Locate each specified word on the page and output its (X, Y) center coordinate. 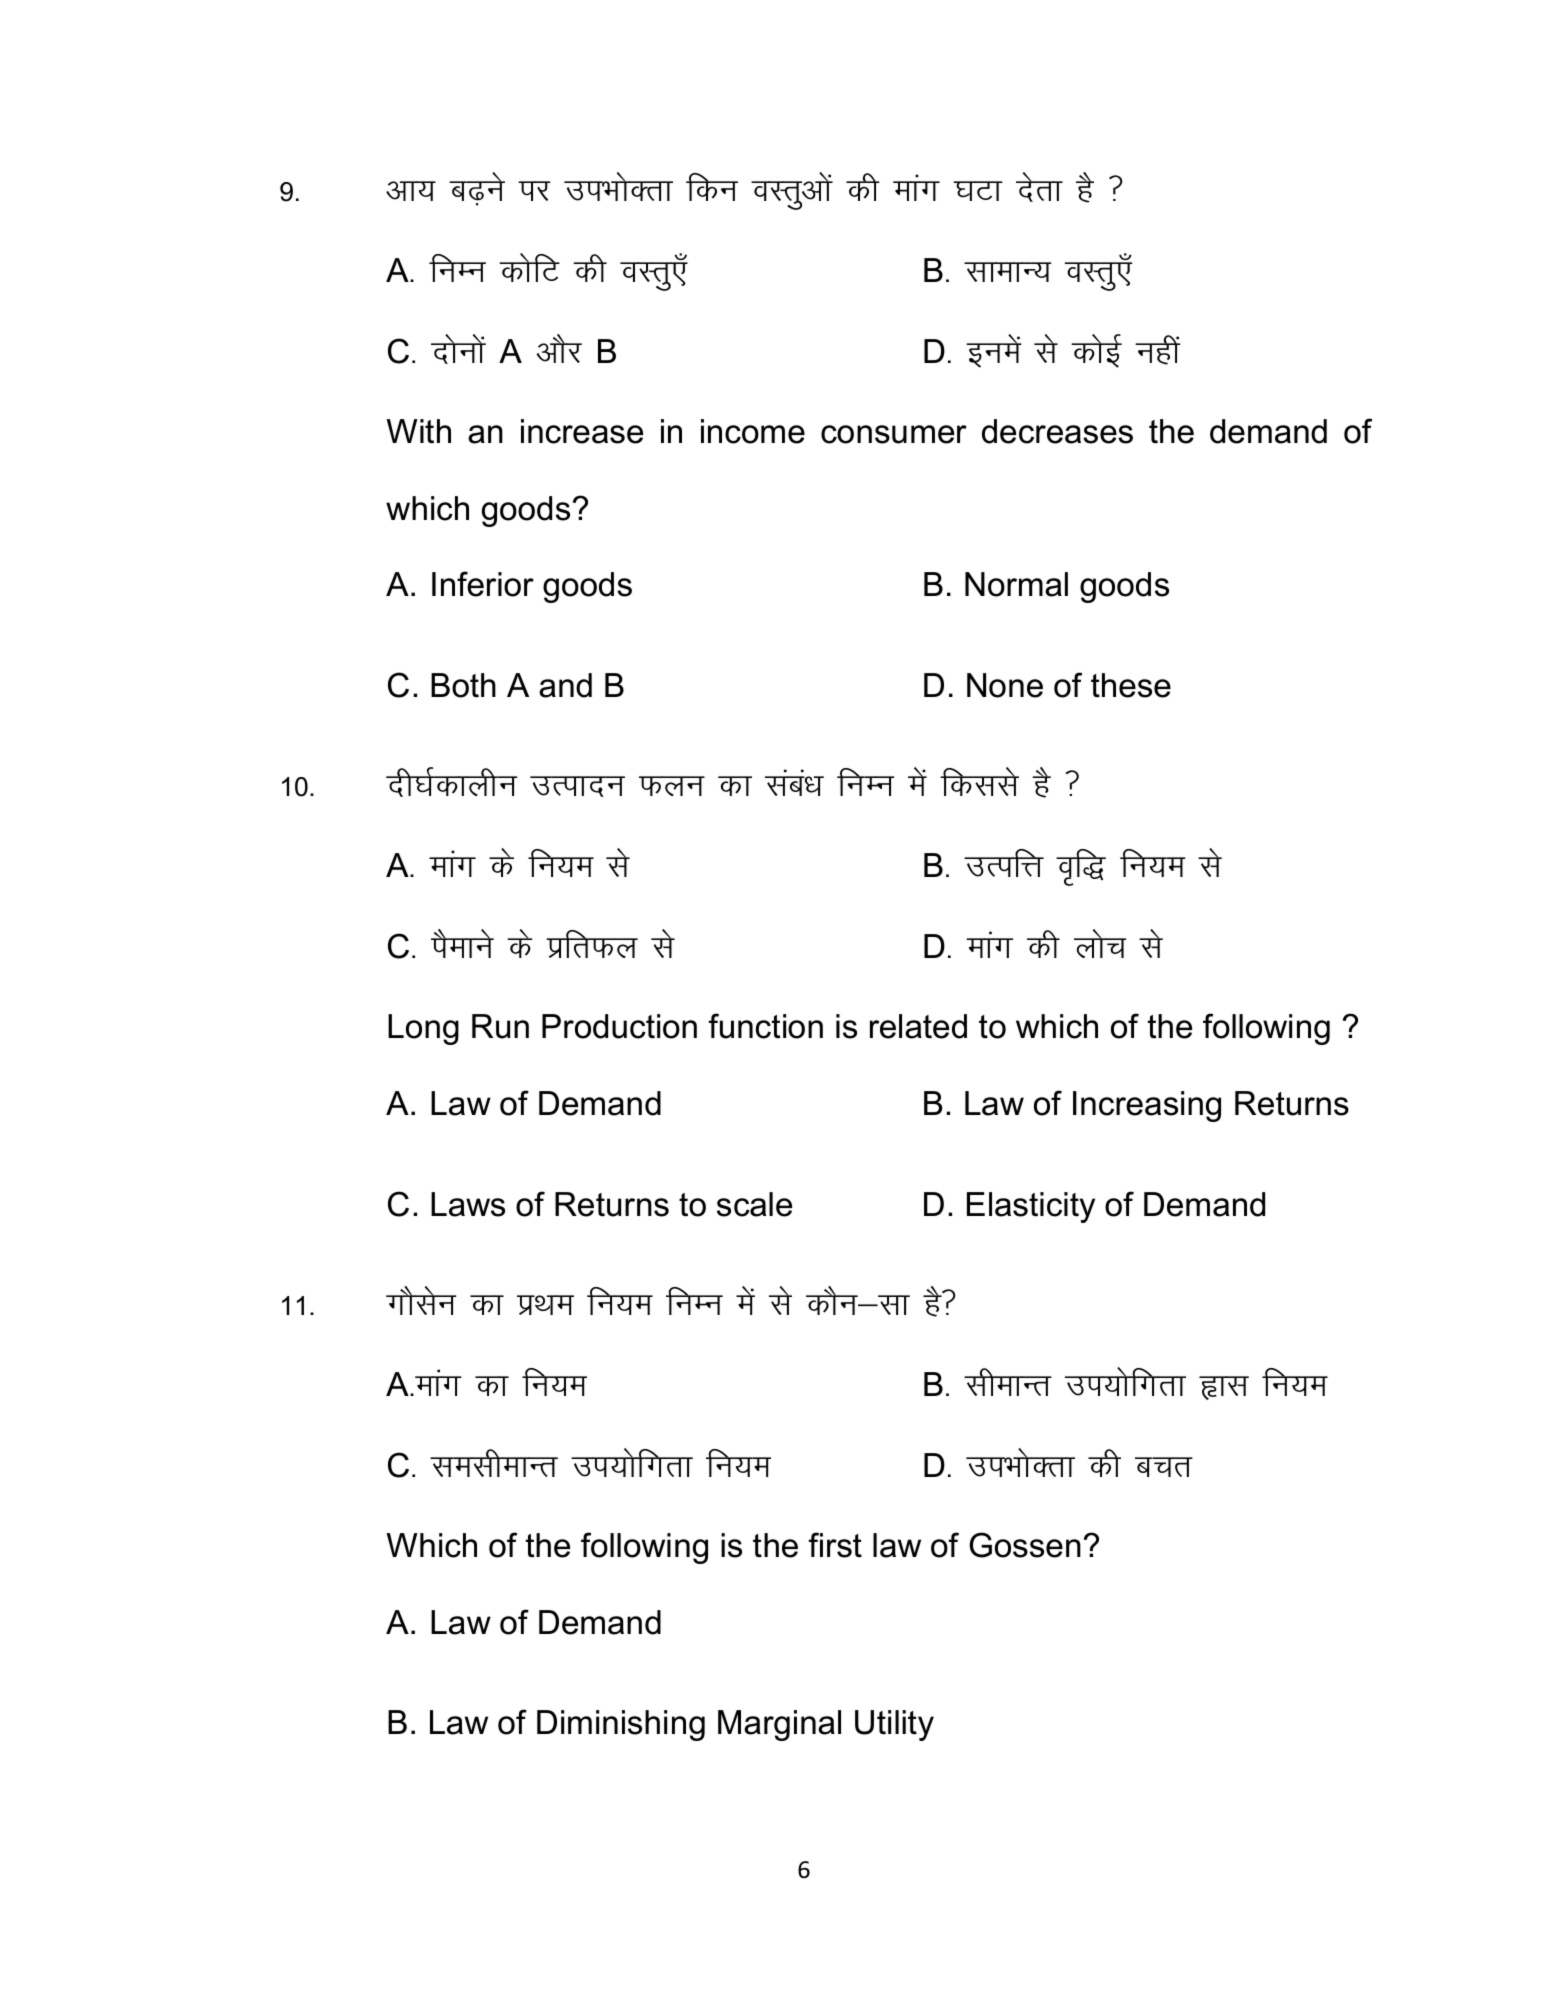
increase (582, 431)
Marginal (779, 1725)
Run (500, 1026)
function (766, 1026)
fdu (712, 187)
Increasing (1147, 1106)
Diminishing (621, 1725)
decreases (1057, 431)
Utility (894, 1725)
